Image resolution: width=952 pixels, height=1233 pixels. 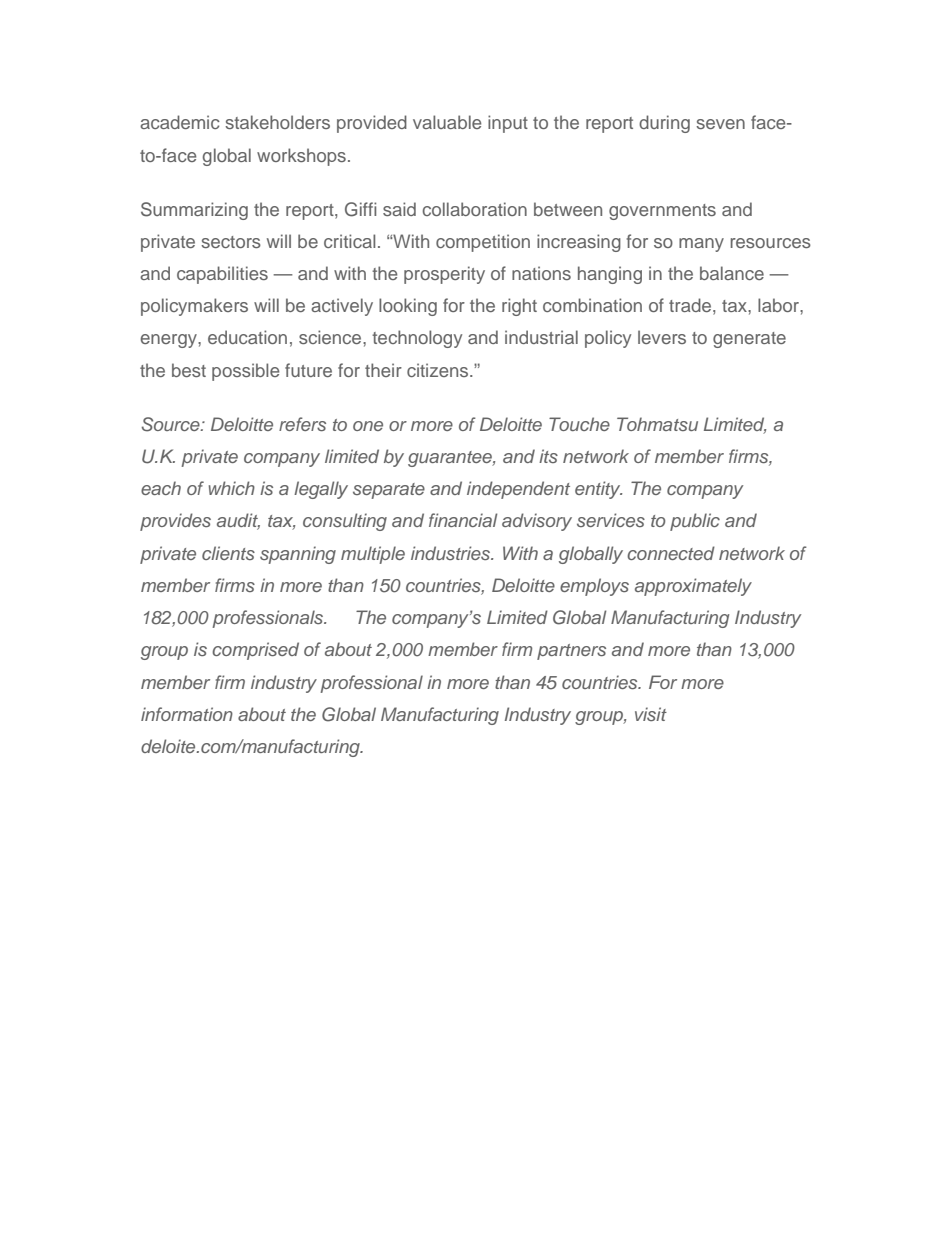 What do you see at coordinates (302, 424) in the page?
I see `refers` at bounding box center [302, 424].
